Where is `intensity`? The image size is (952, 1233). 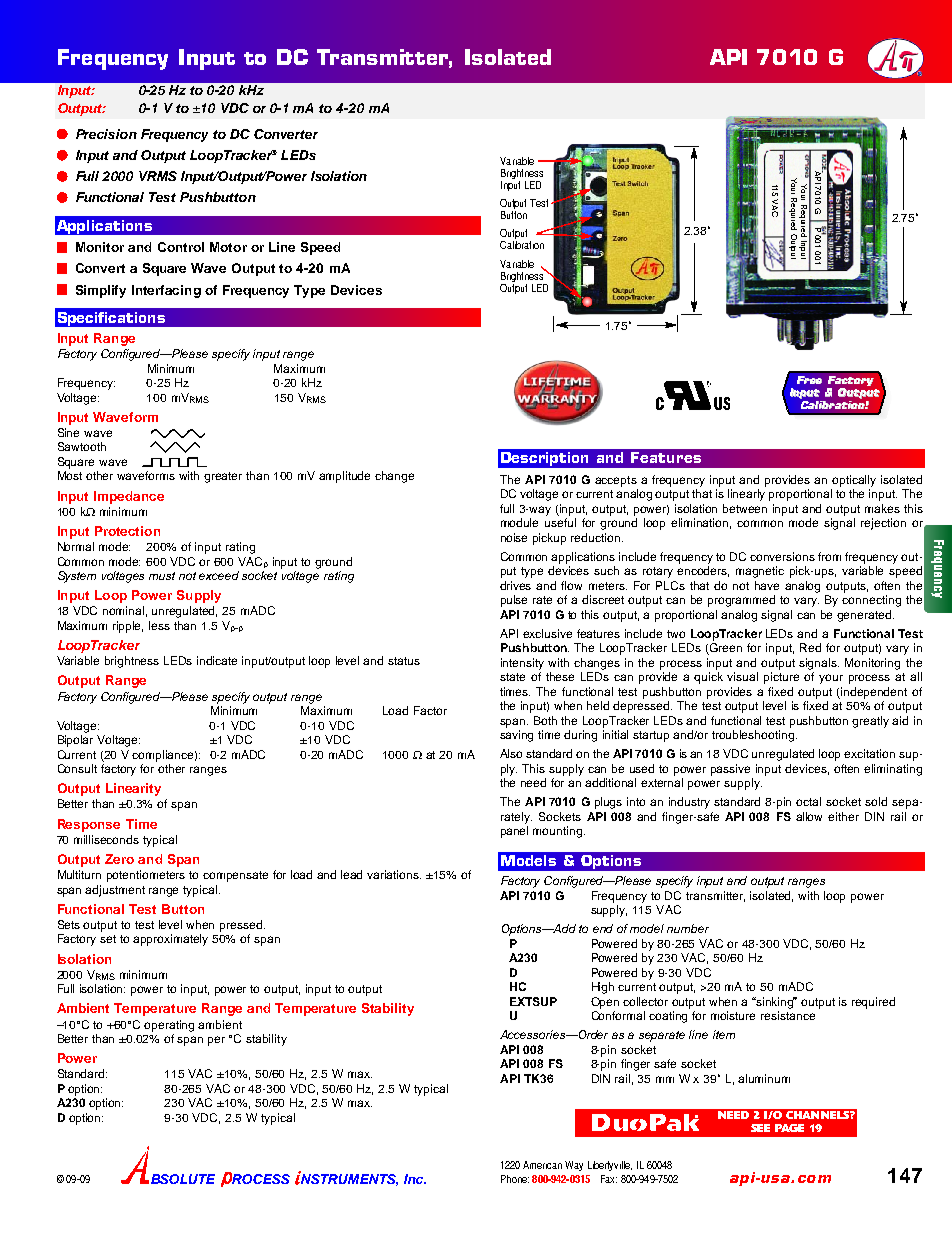
intensity is located at coordinates (522, 664).
